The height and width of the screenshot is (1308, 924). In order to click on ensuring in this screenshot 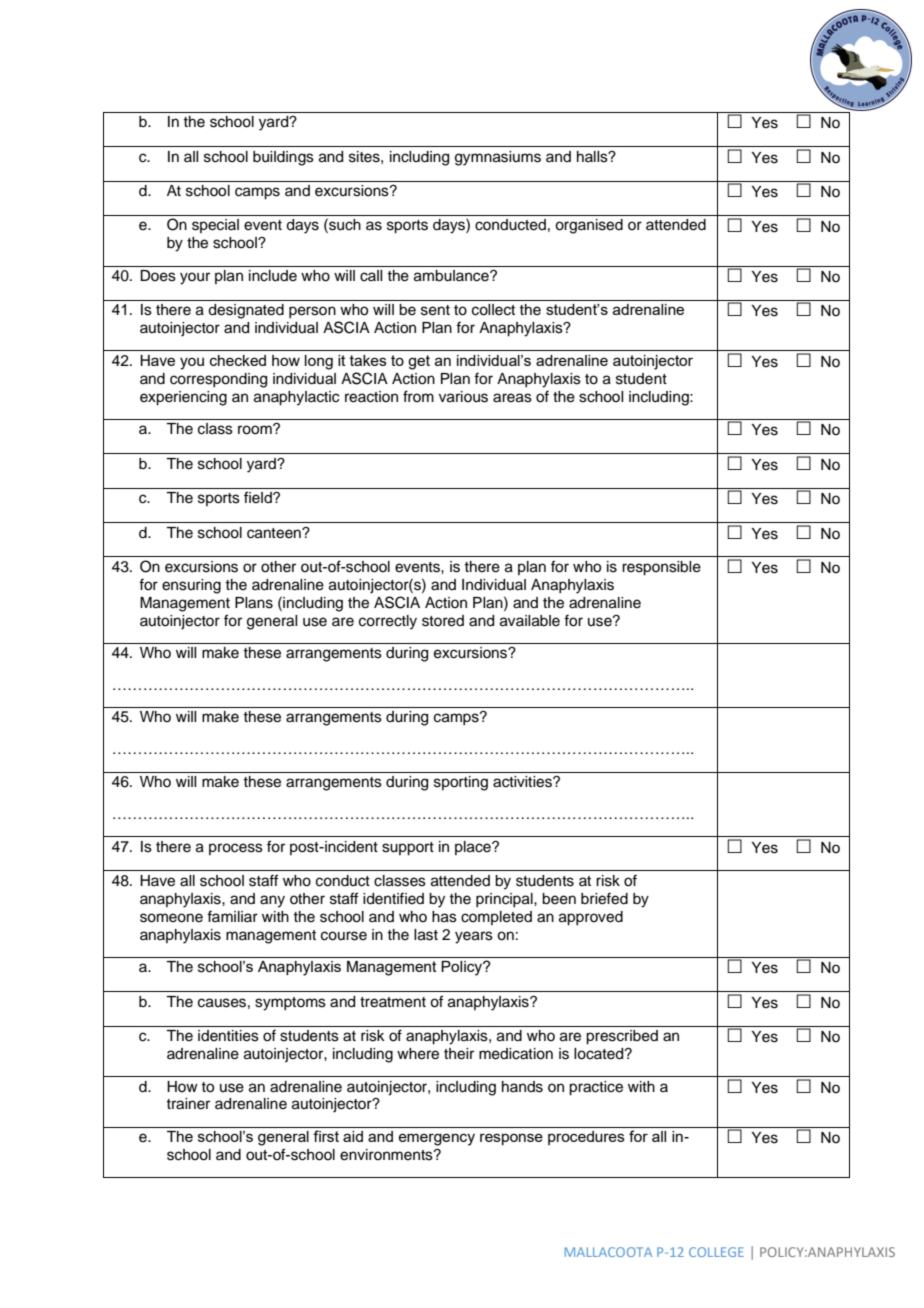, I will do `click(191, 586)`.
